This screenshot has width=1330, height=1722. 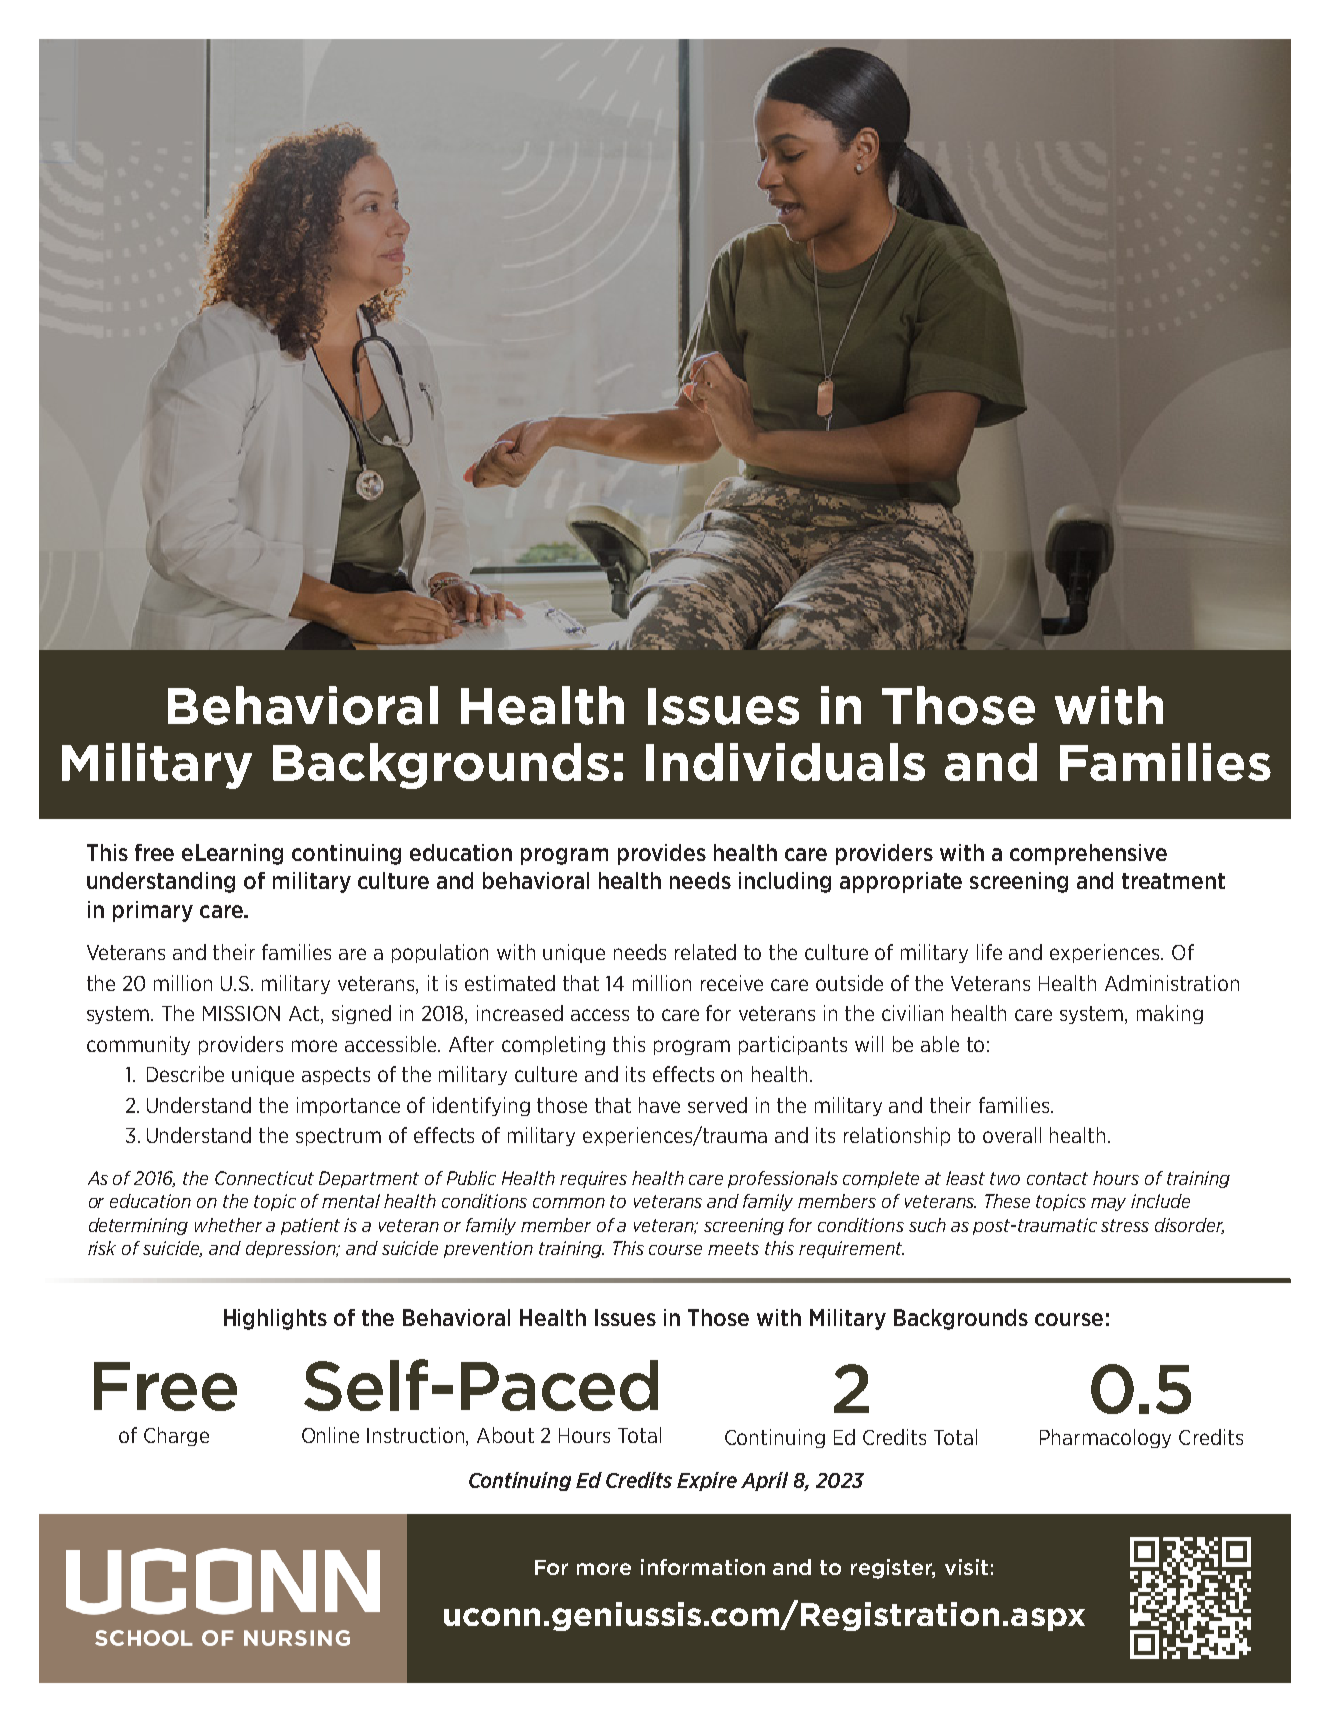 What do you see at coordinates (966, 1567) in the screenshot?
I see `visit` at bounding box center [966, 1567].
